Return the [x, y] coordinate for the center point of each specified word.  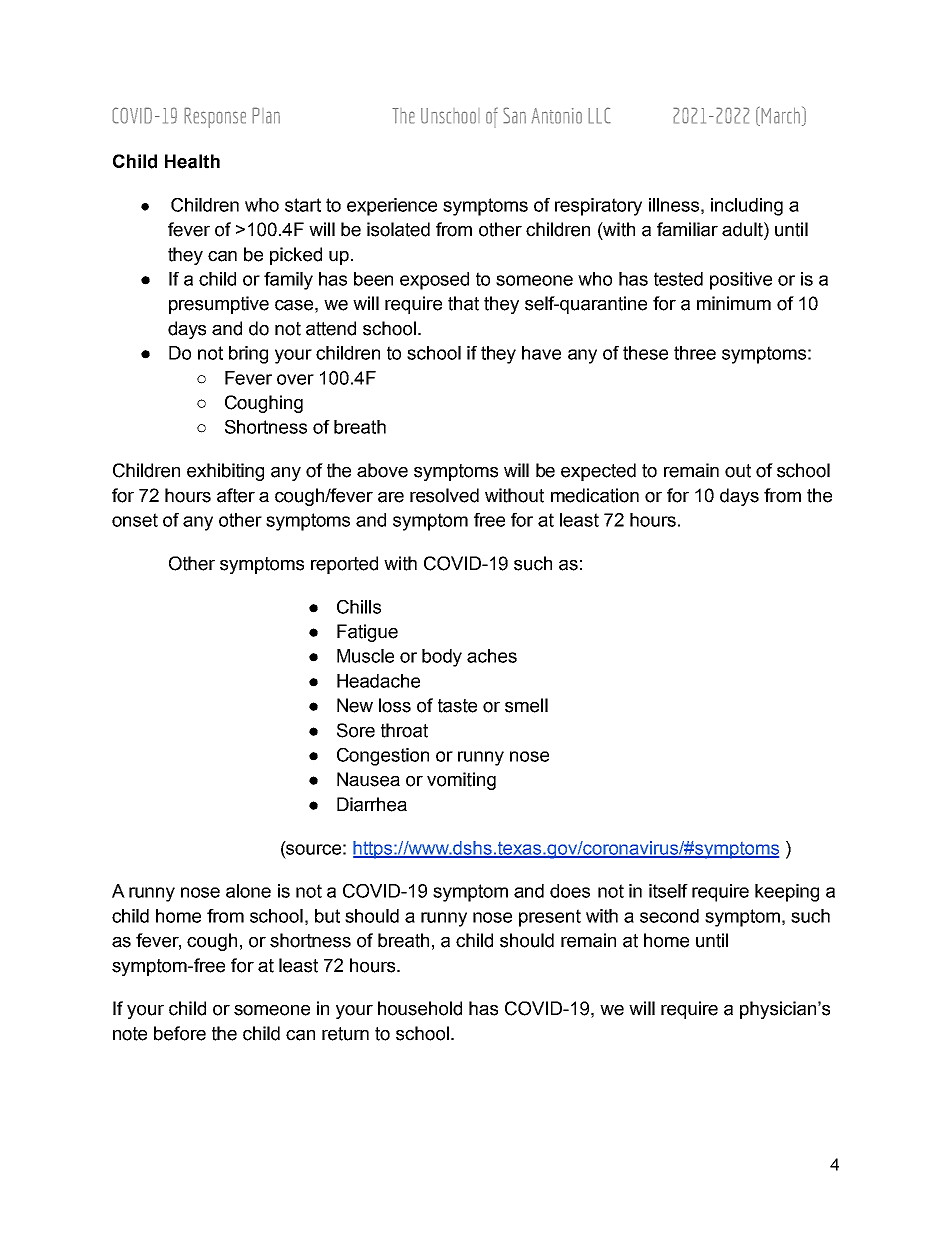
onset [135, 520]
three [695, 353]
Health [192, 161]
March [781, 116]
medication [595, 495]
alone [248, 891]
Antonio [556, 116]
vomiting [461, 781]
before [180, 1033]
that [463, 303]
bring [248, 355]
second [669, 916]
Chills [359, 607]
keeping [787, 893]
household [420, 1008]
